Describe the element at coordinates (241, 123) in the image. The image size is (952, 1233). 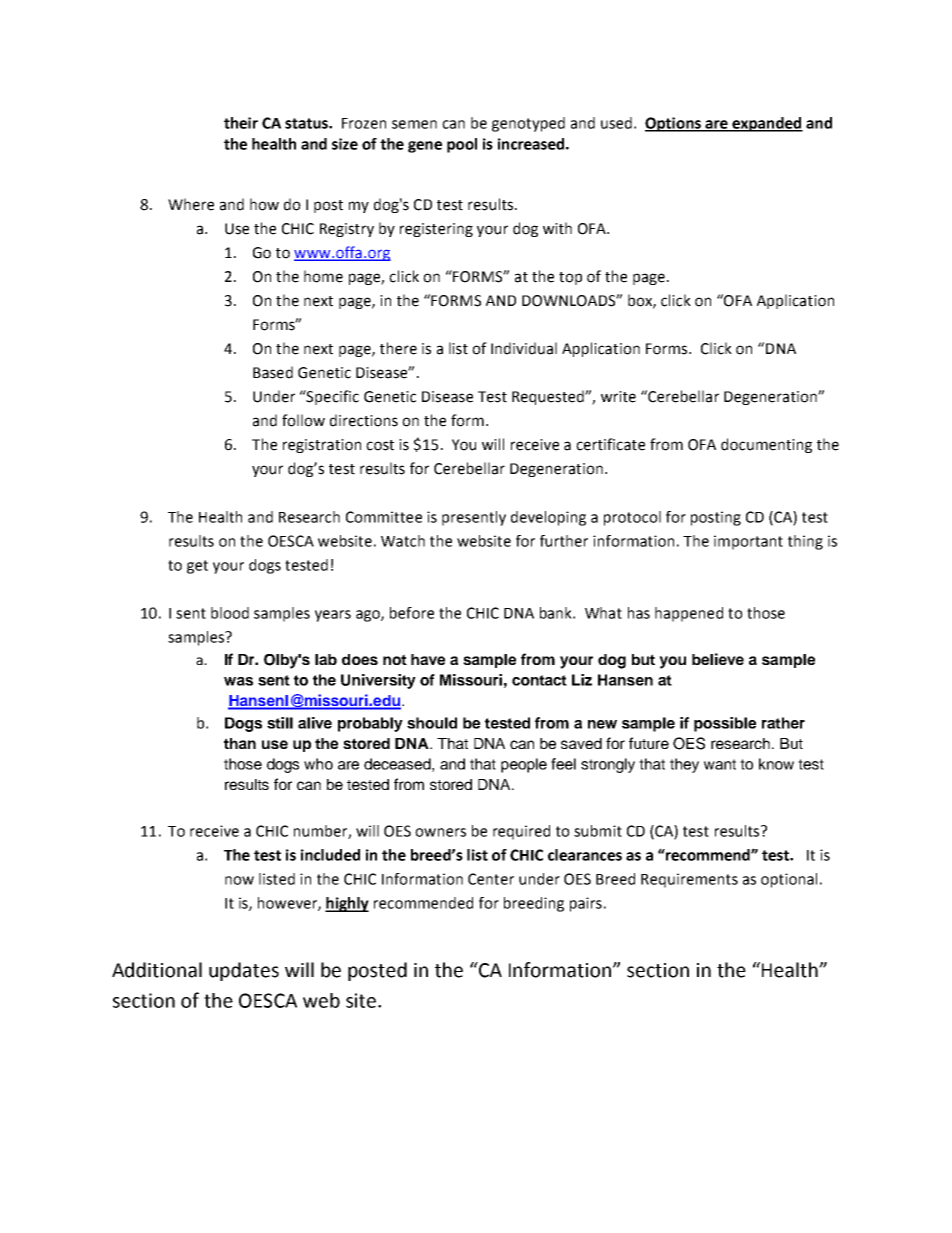
I see `their` at that location.
